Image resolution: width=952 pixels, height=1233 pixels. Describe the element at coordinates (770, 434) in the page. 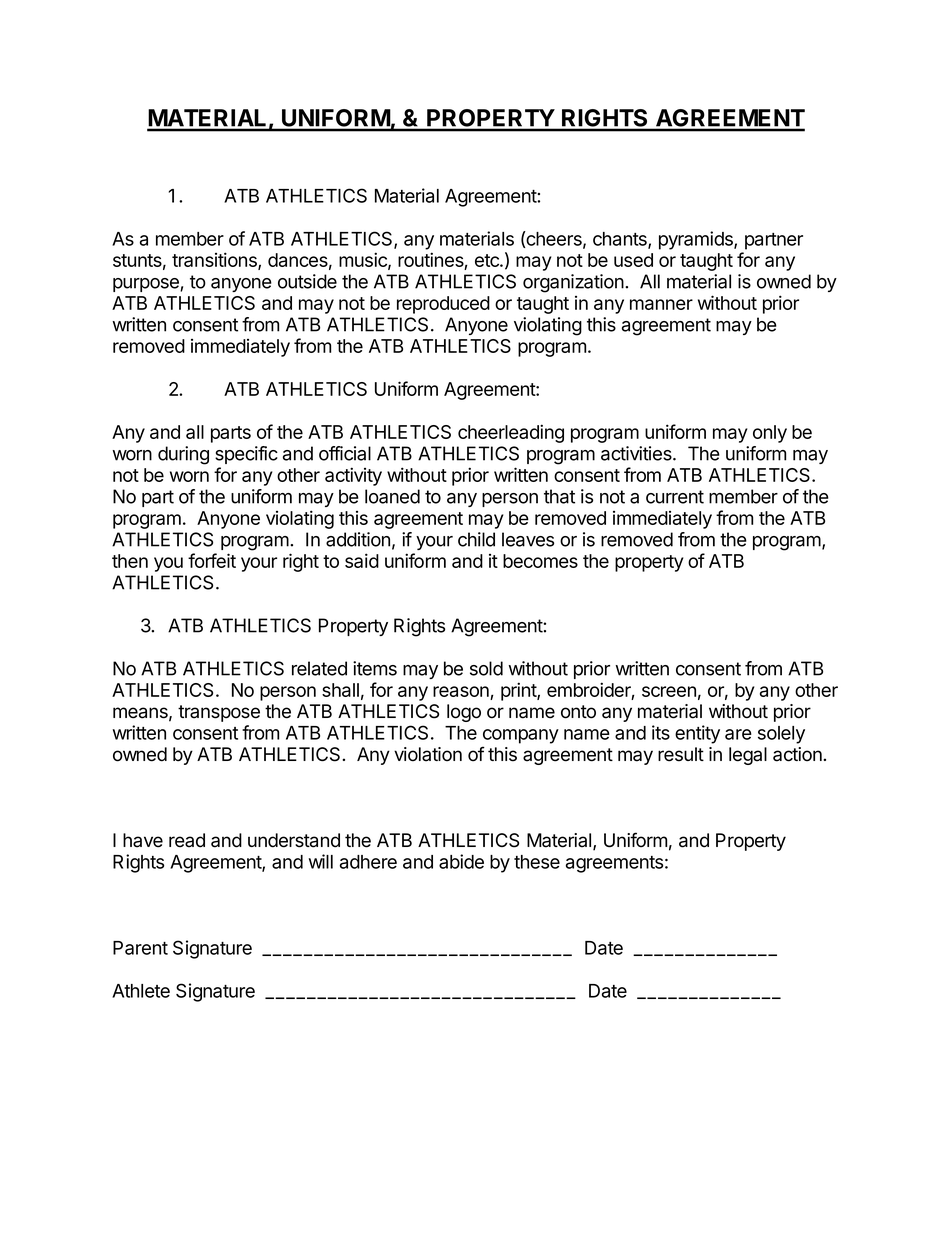

I see `only` at that location.
